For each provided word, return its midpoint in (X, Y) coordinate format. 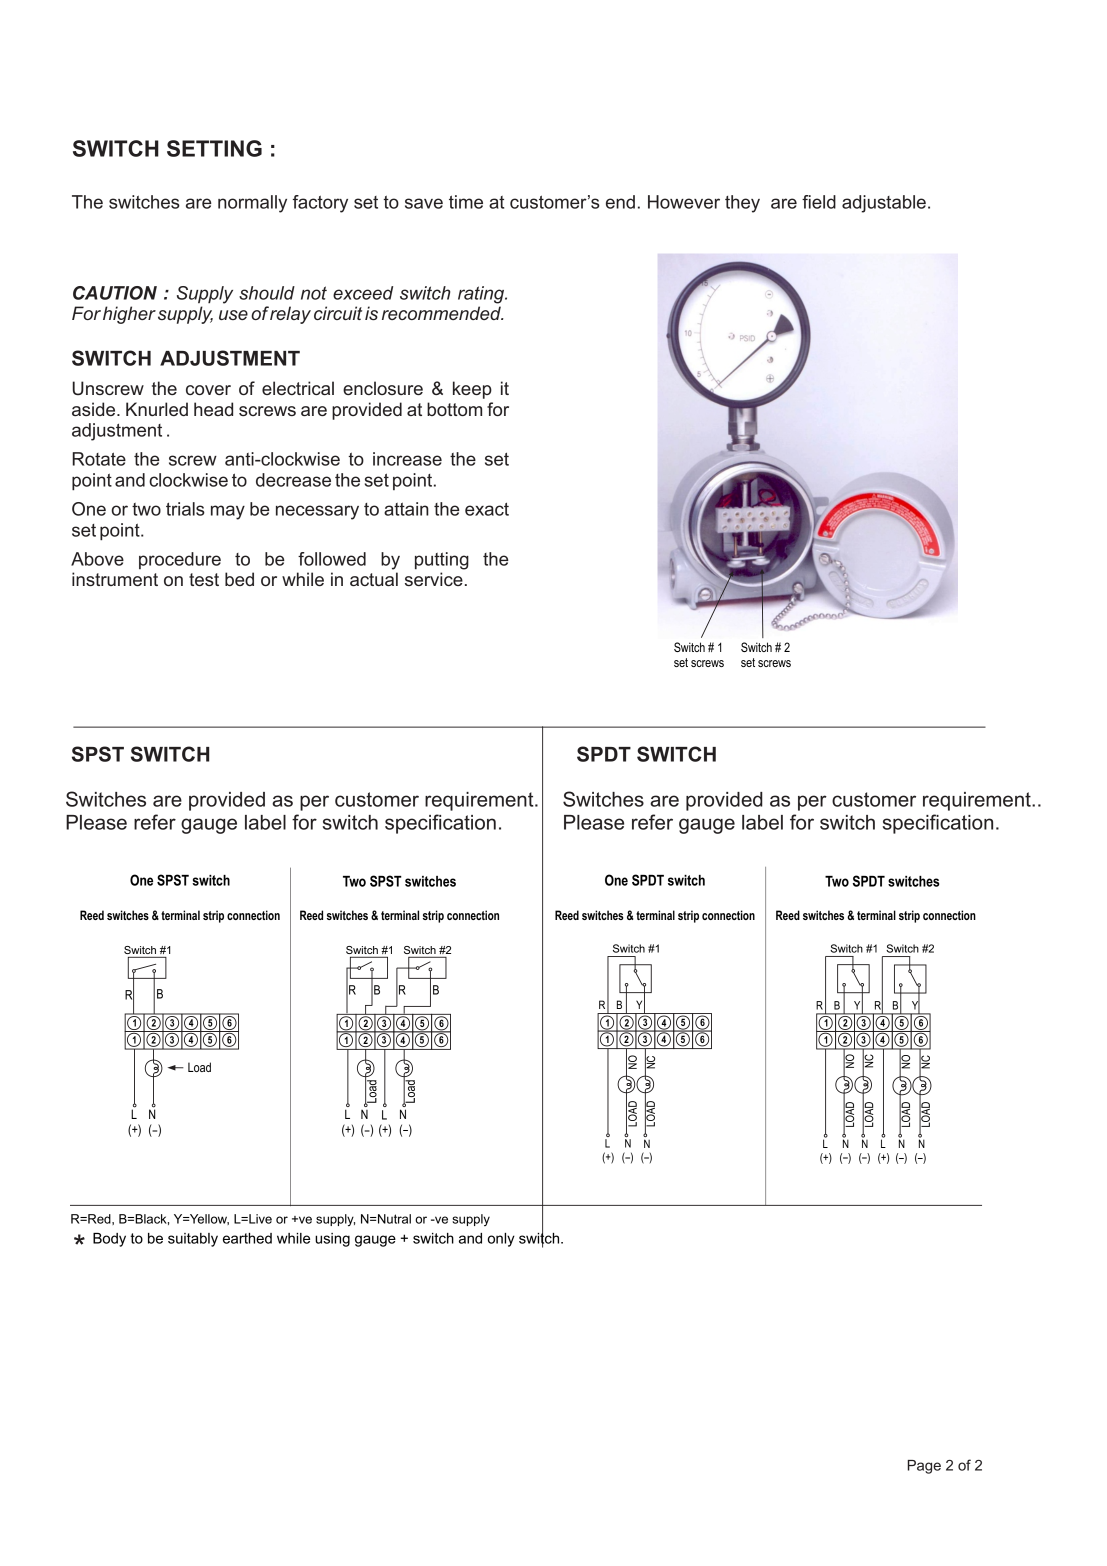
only (501, 1240)
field (819, 202)
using (332, 1240)
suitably (193, 1240)
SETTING (214, 148)
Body (109, 1240)
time (466, 202)
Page (924, 1467)
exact (487, 509)
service (434, 579)
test (204, 579)
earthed (247, 1238)
